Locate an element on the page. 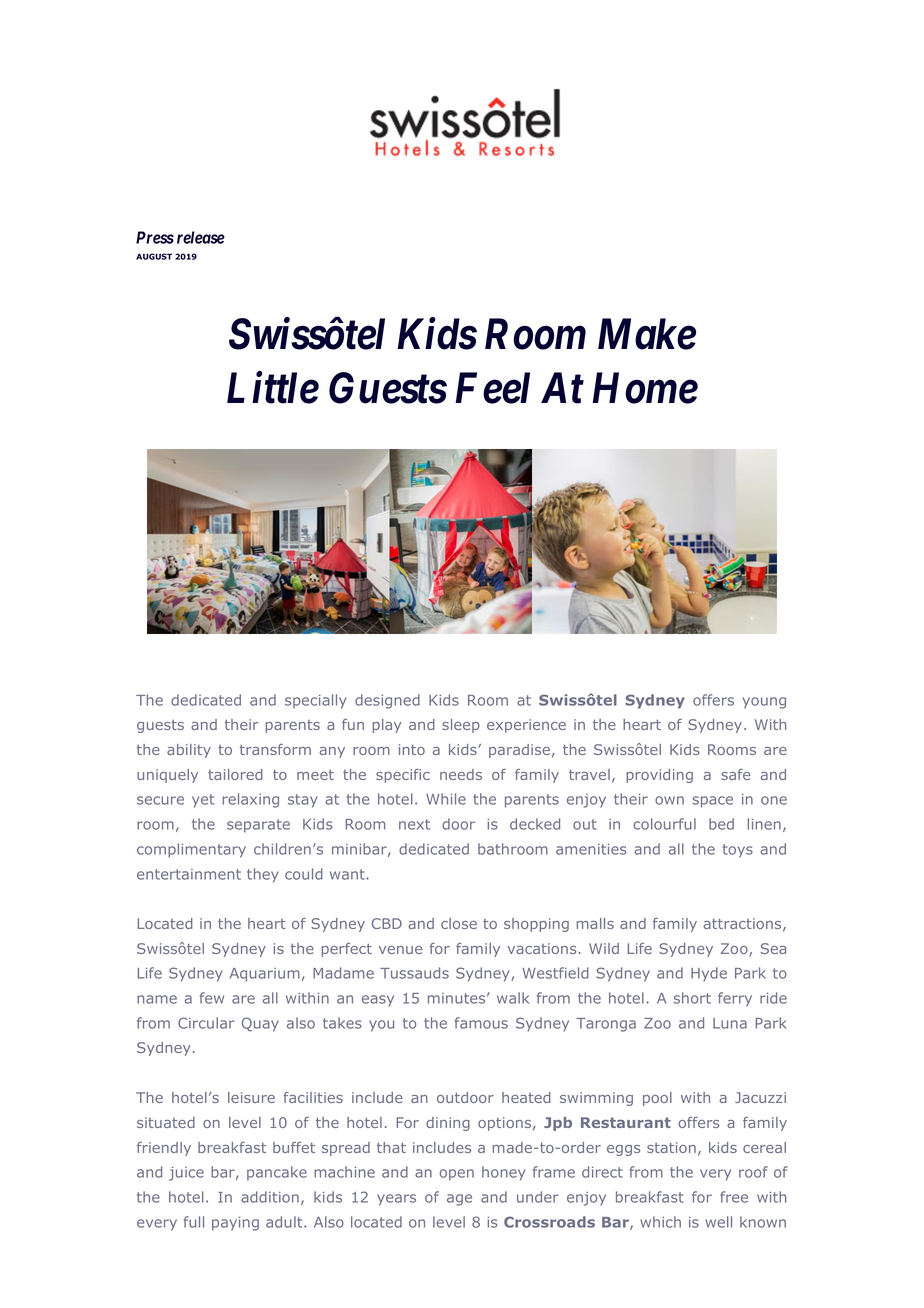  Feel is located at coordinates (492, 388).
